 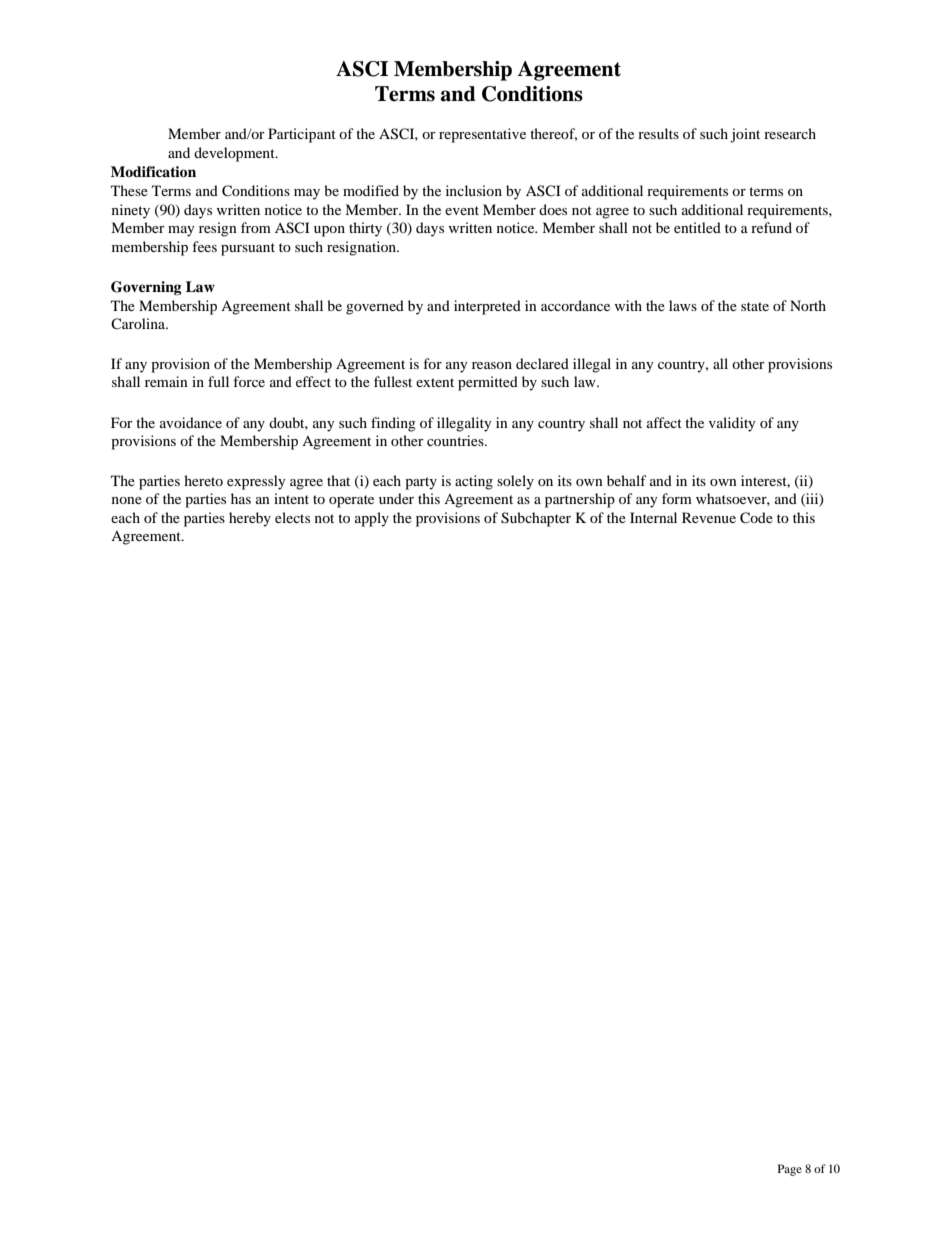 I want to click on Revenue, so click(x=709, y=517).
